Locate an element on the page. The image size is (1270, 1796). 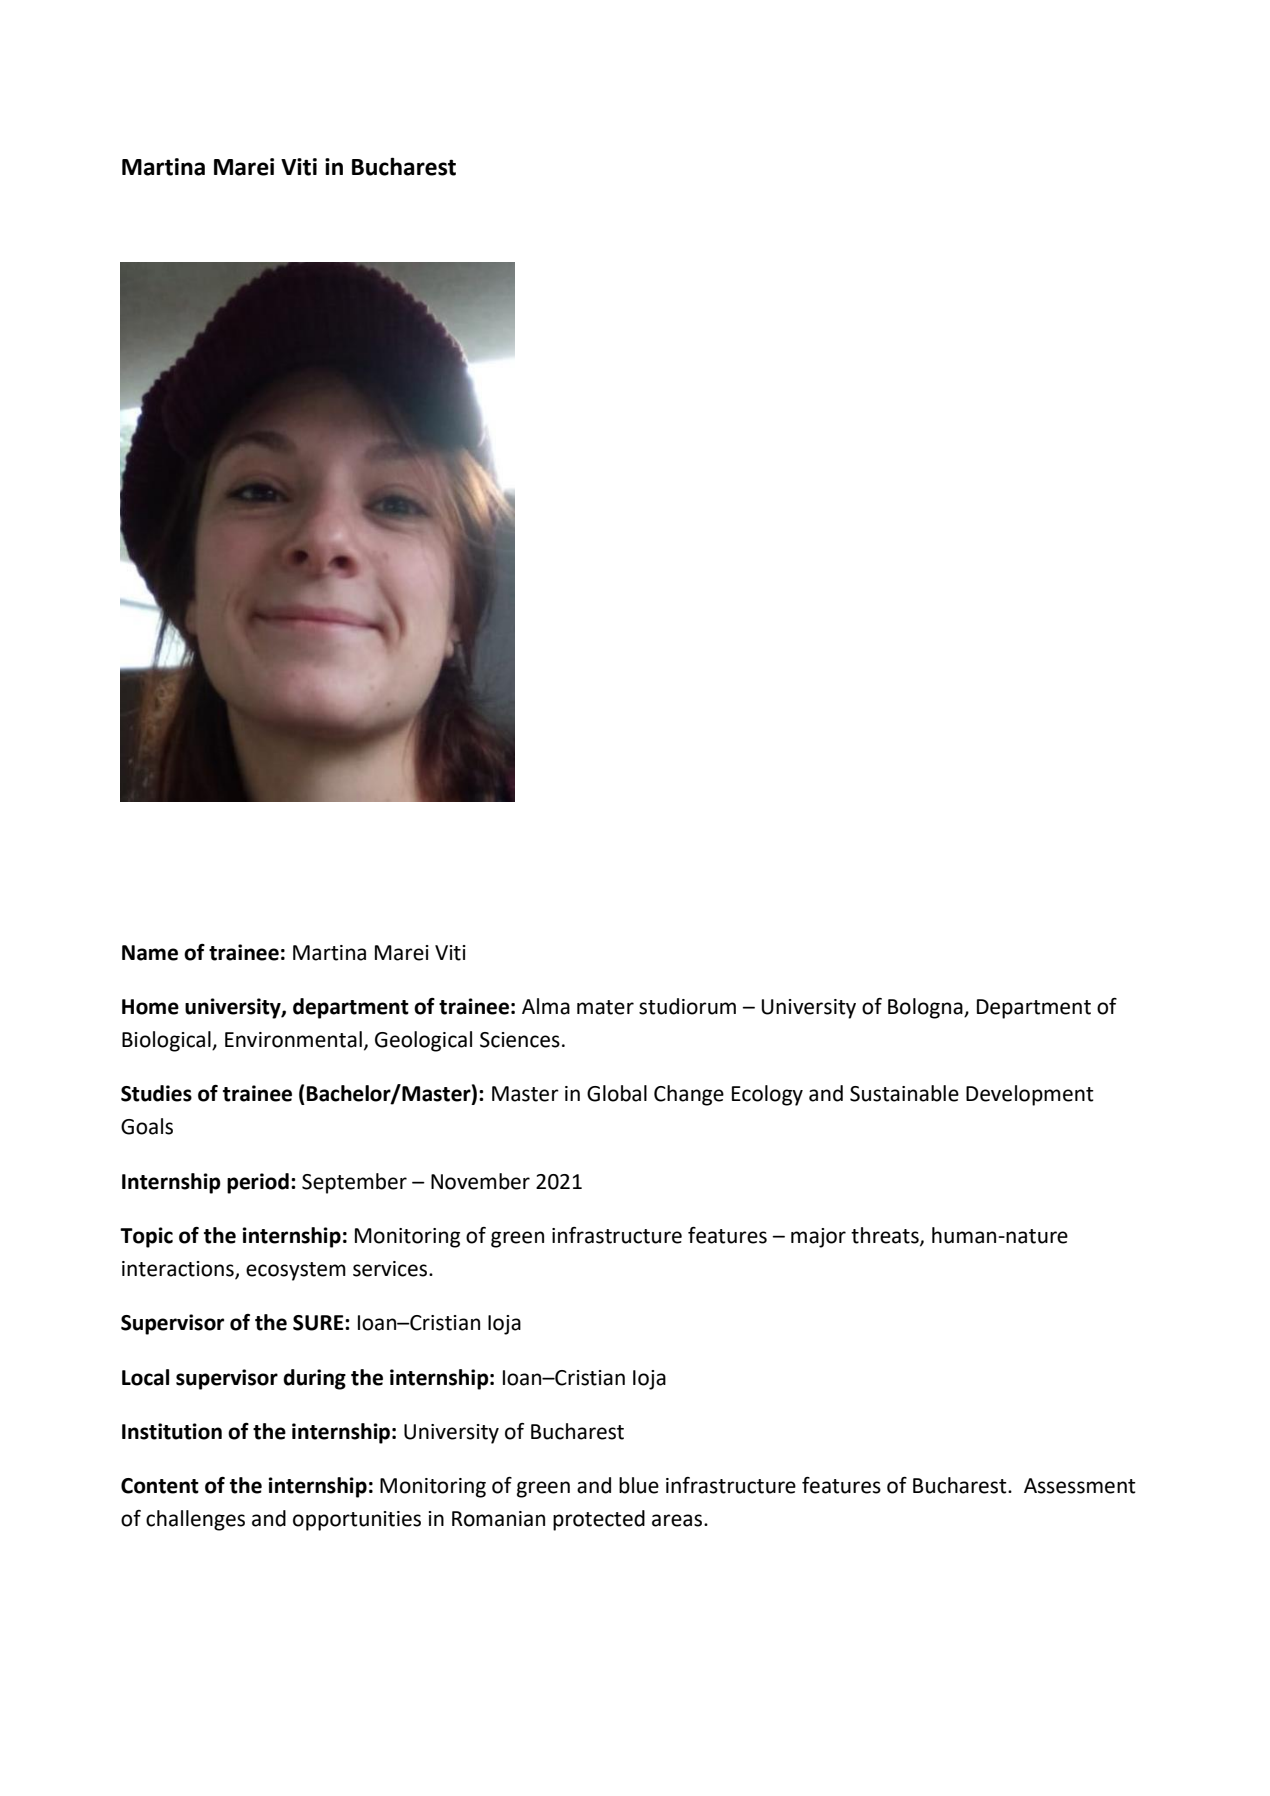
Topic is located at coordinates (146, 1237).
